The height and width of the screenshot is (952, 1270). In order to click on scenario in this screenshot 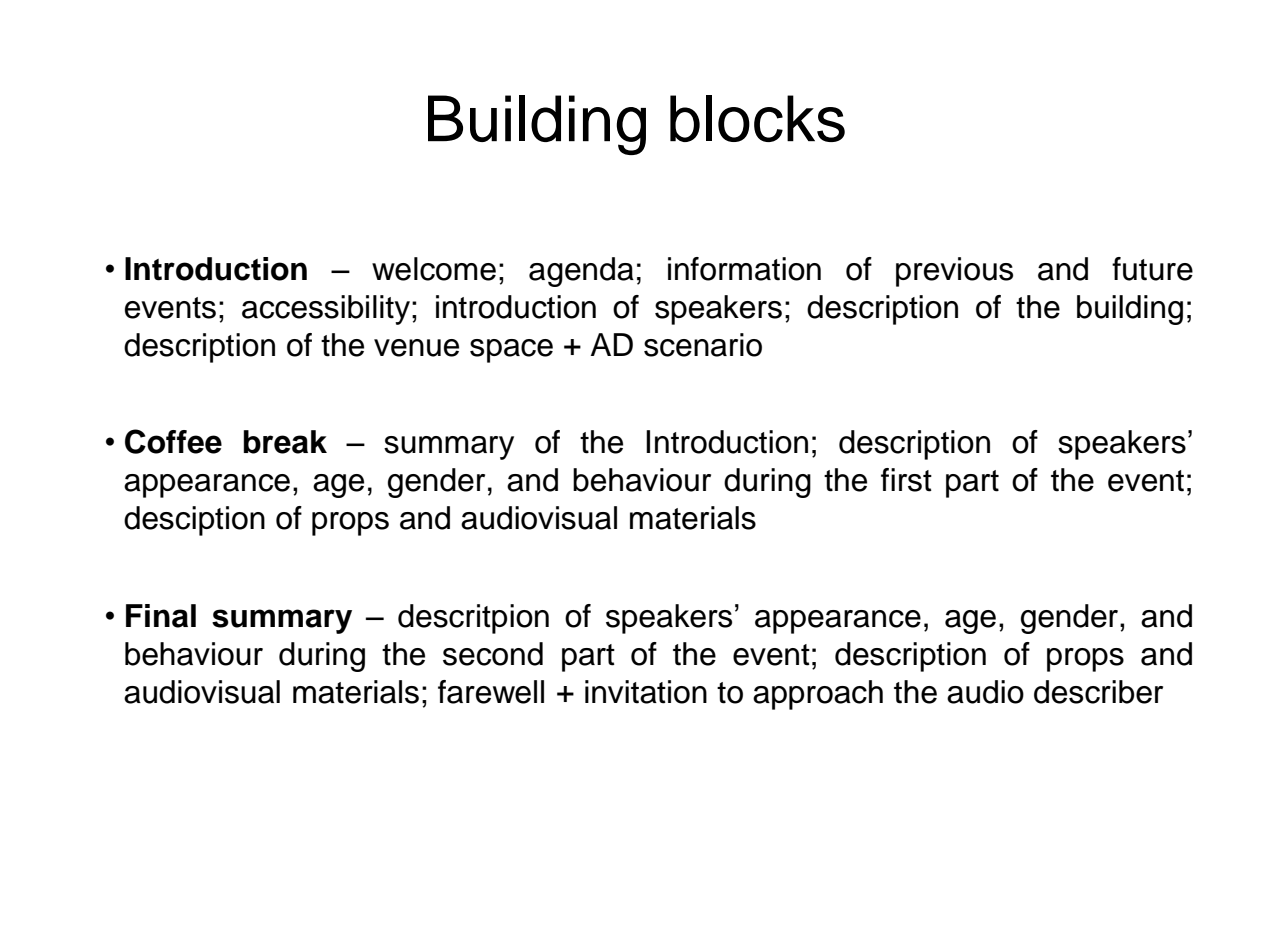, I will do `click(703, 345)`.
